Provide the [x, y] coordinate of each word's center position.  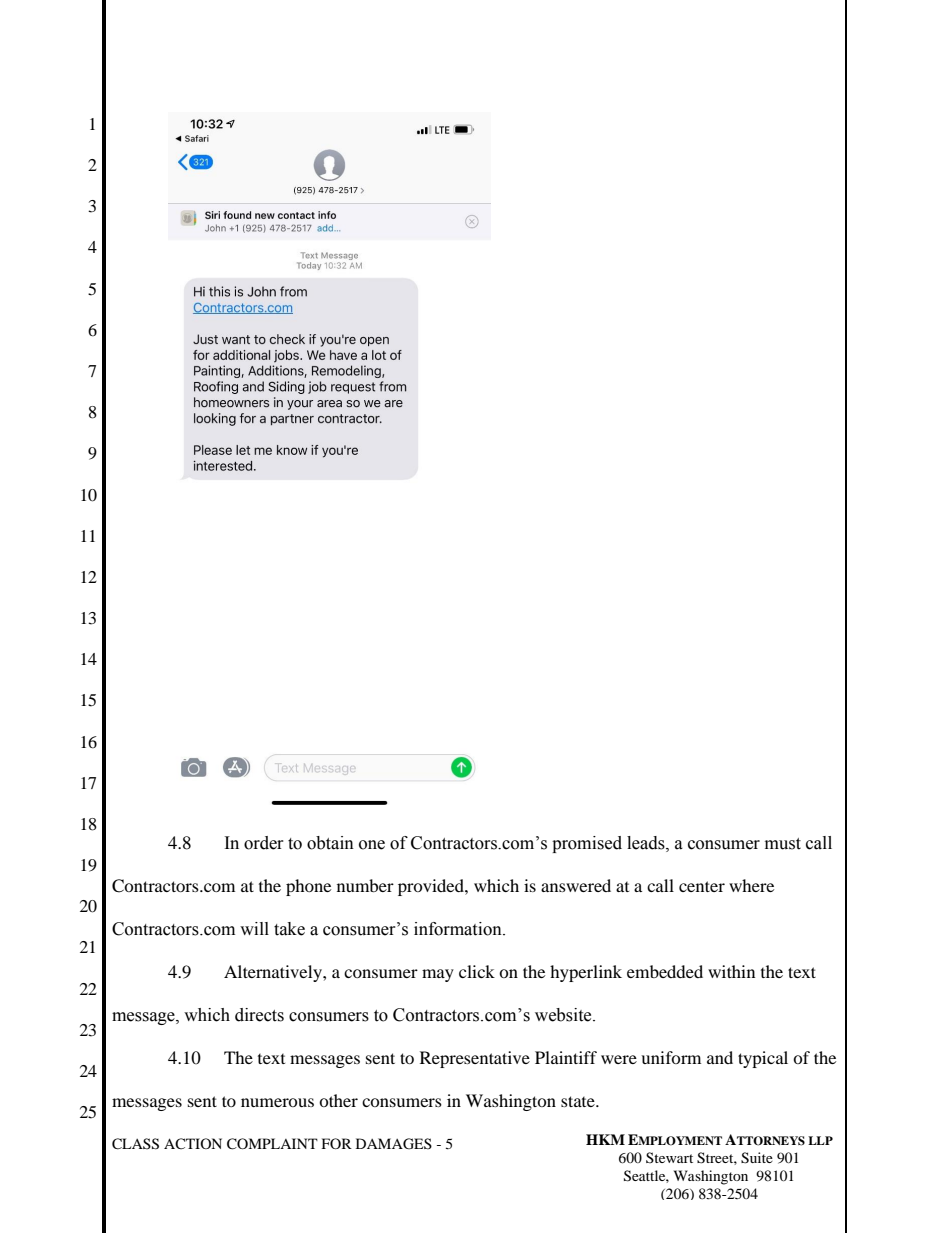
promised [587, 844]
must [783, 844]
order [264, 843]
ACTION [193, 1143]
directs [259, 1015]
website [564, 1015]
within [731, 971]
